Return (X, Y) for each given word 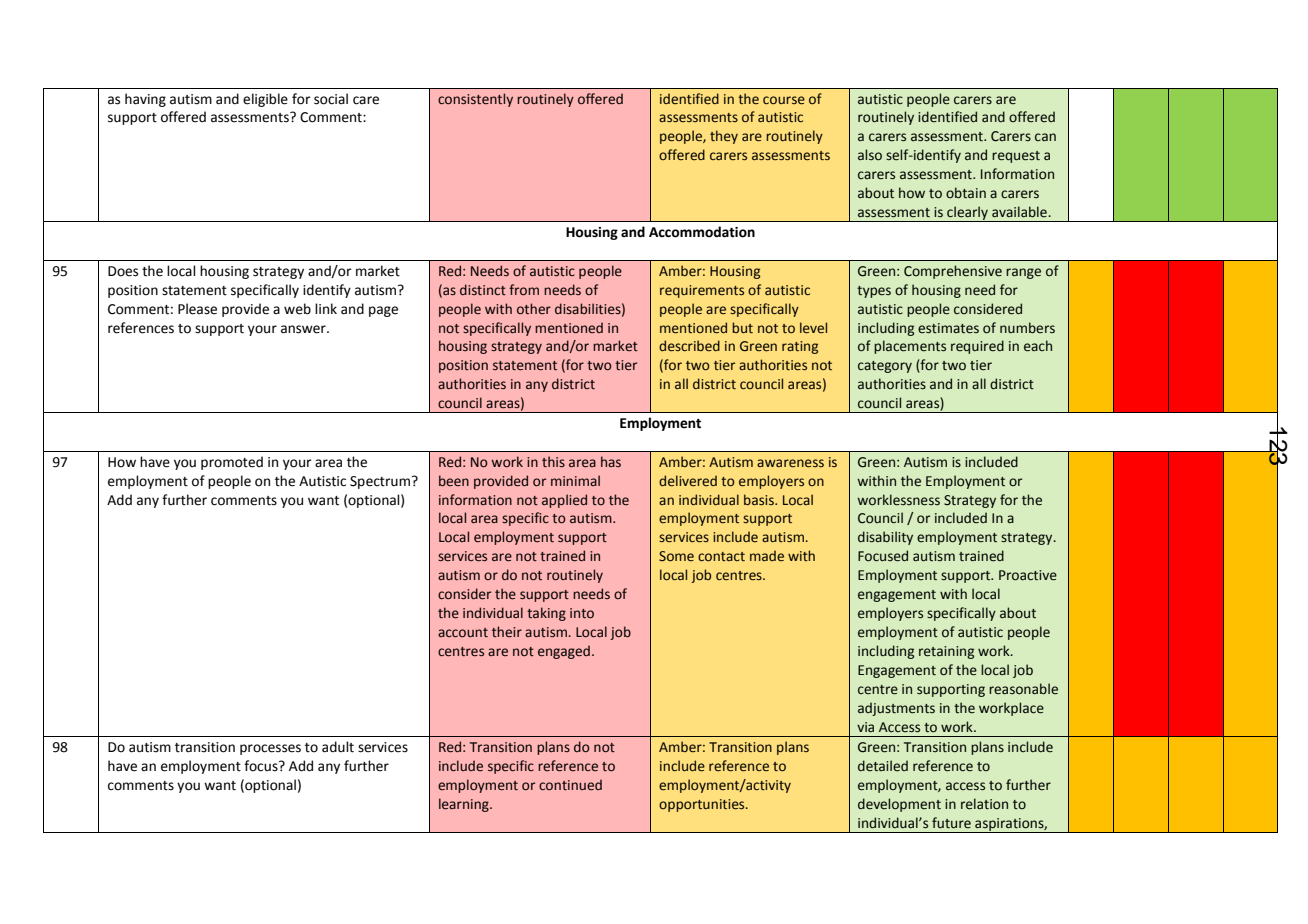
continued (570, 785)
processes (270, 749)
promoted (232, 463)
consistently (475, 100)
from (524, 289)
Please (197, 309)
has (611, 461)
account (463, 633)
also (870, 155)
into (582, 613)
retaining (946, 652)
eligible (265, 100)
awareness (790, 463)
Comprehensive (953, 272)
